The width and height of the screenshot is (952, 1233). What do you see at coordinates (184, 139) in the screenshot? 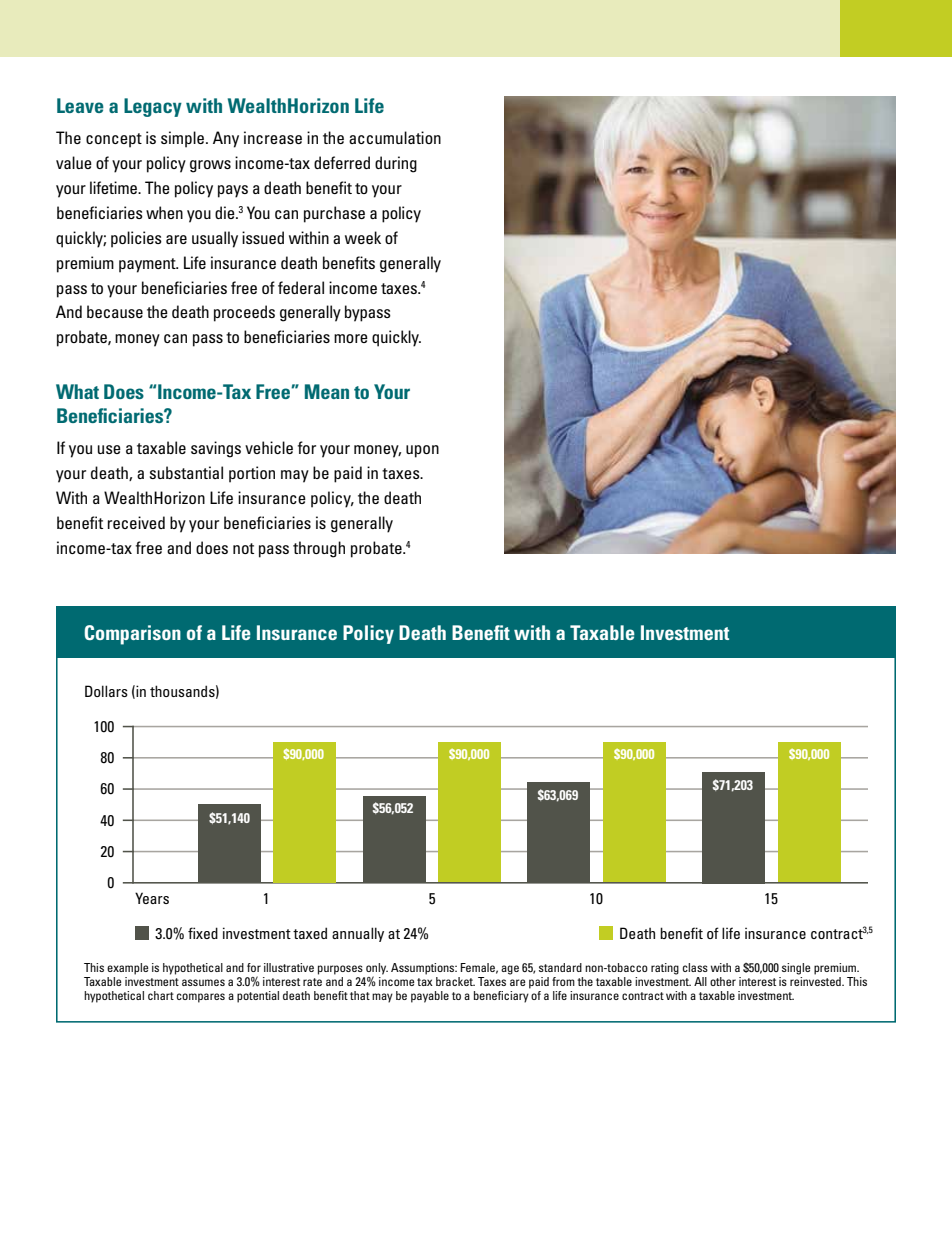
I see `simple` at bounding box center [184, 139].
